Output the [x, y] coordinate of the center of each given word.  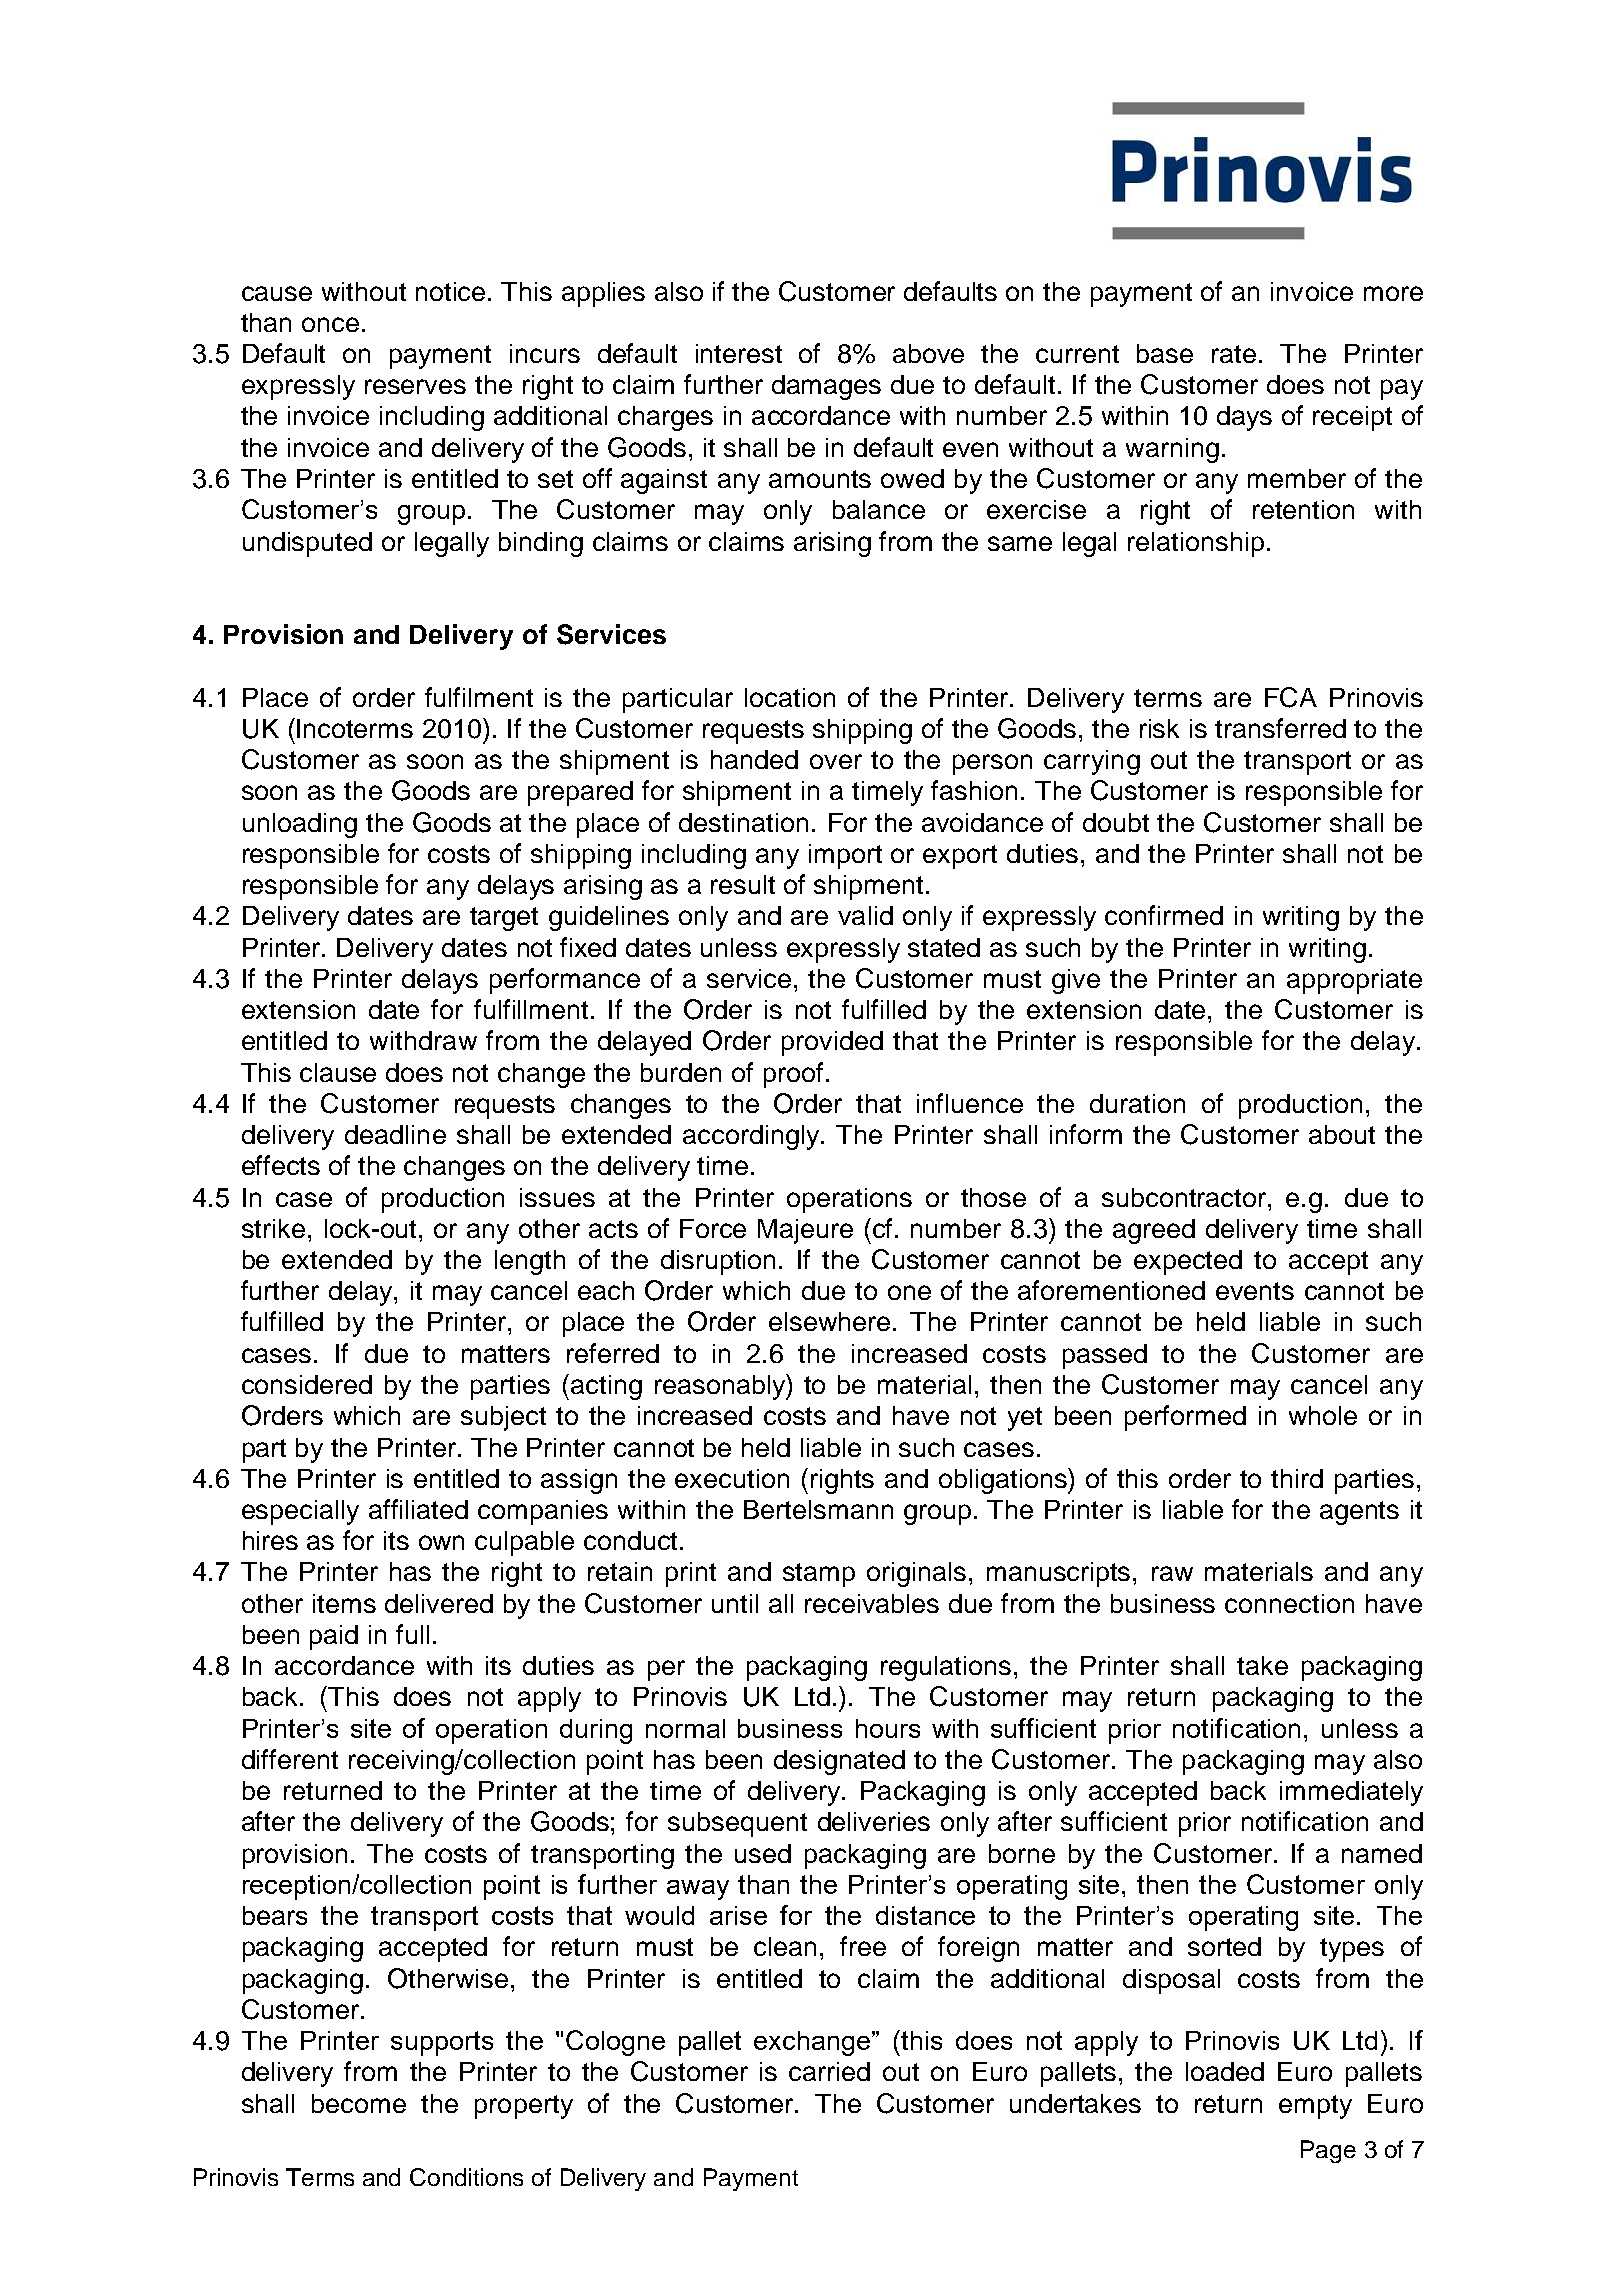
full [412, 1634]
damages [826, 387]
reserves [415, 386]
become [359, 2103]
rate [1234, 354]
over [836, 761]
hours [888, 1728]
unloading [300, 825]
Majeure [805, 1231]
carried [829, 2071]
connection [1289, 1603]
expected [1188, 1262]
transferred [1280, 728]
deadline [395, 1134]
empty [1315, 2107]
